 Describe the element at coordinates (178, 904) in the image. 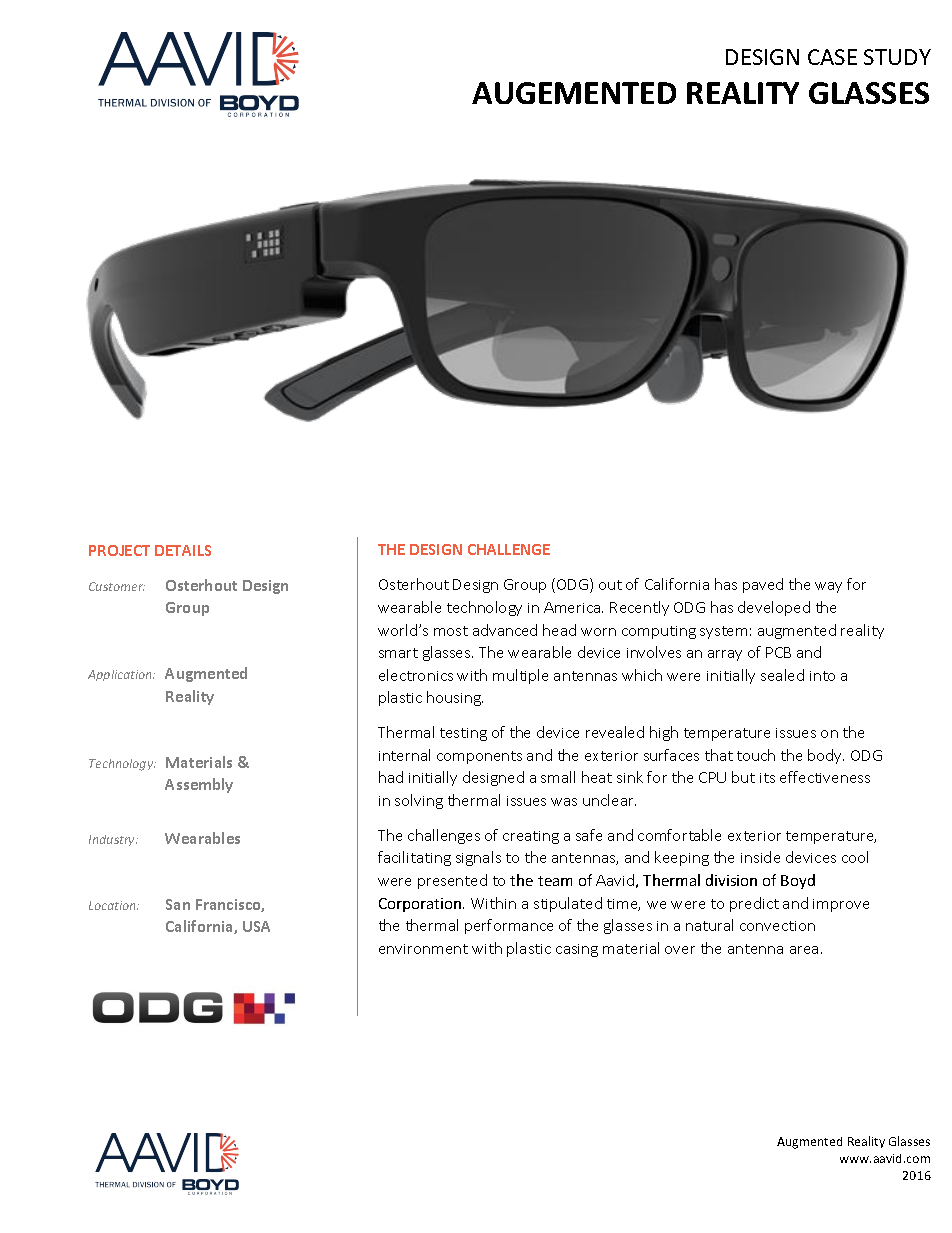

I see `San` at that location.
